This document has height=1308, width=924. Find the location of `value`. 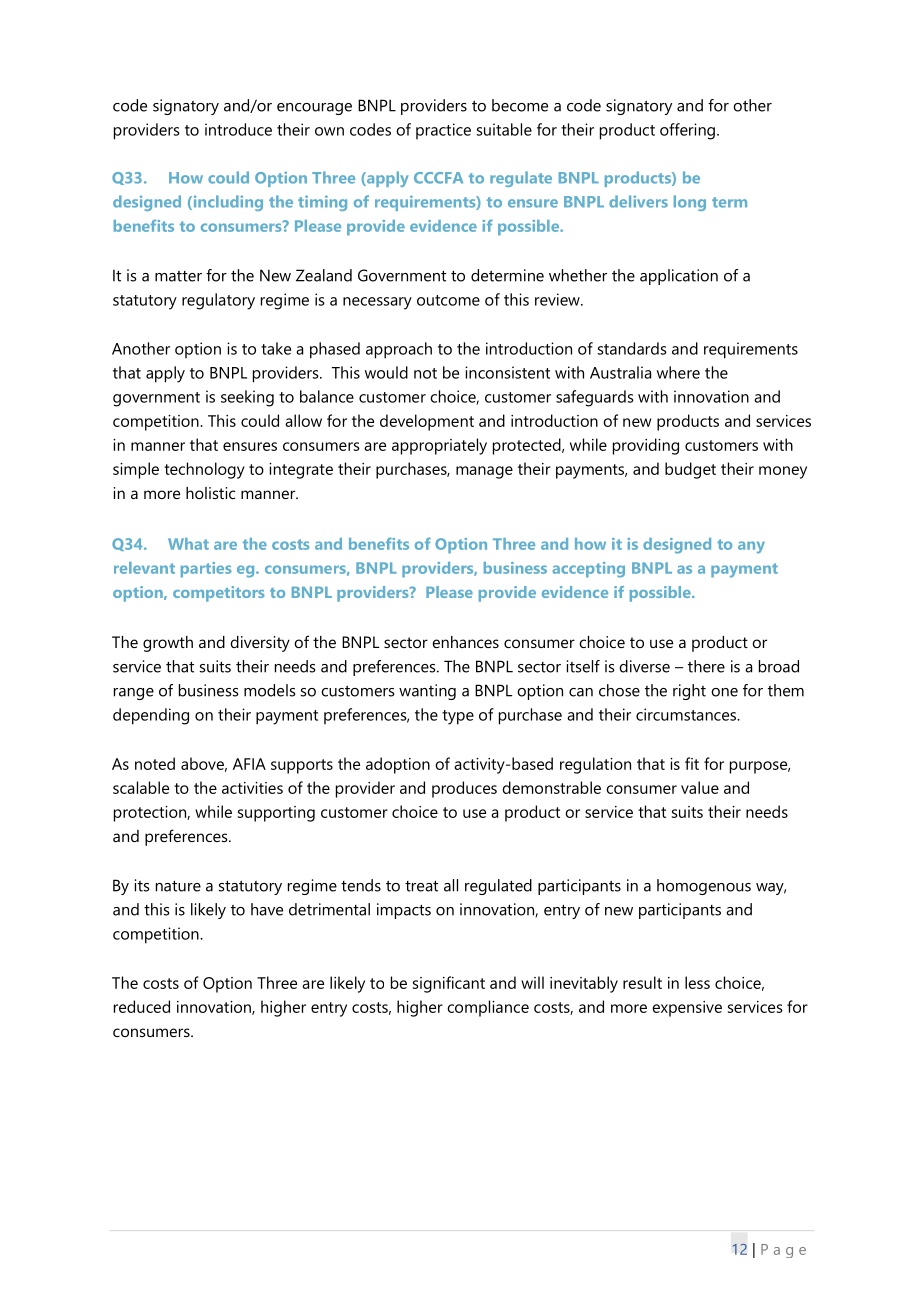

value is located at coordinates (700, 787).
